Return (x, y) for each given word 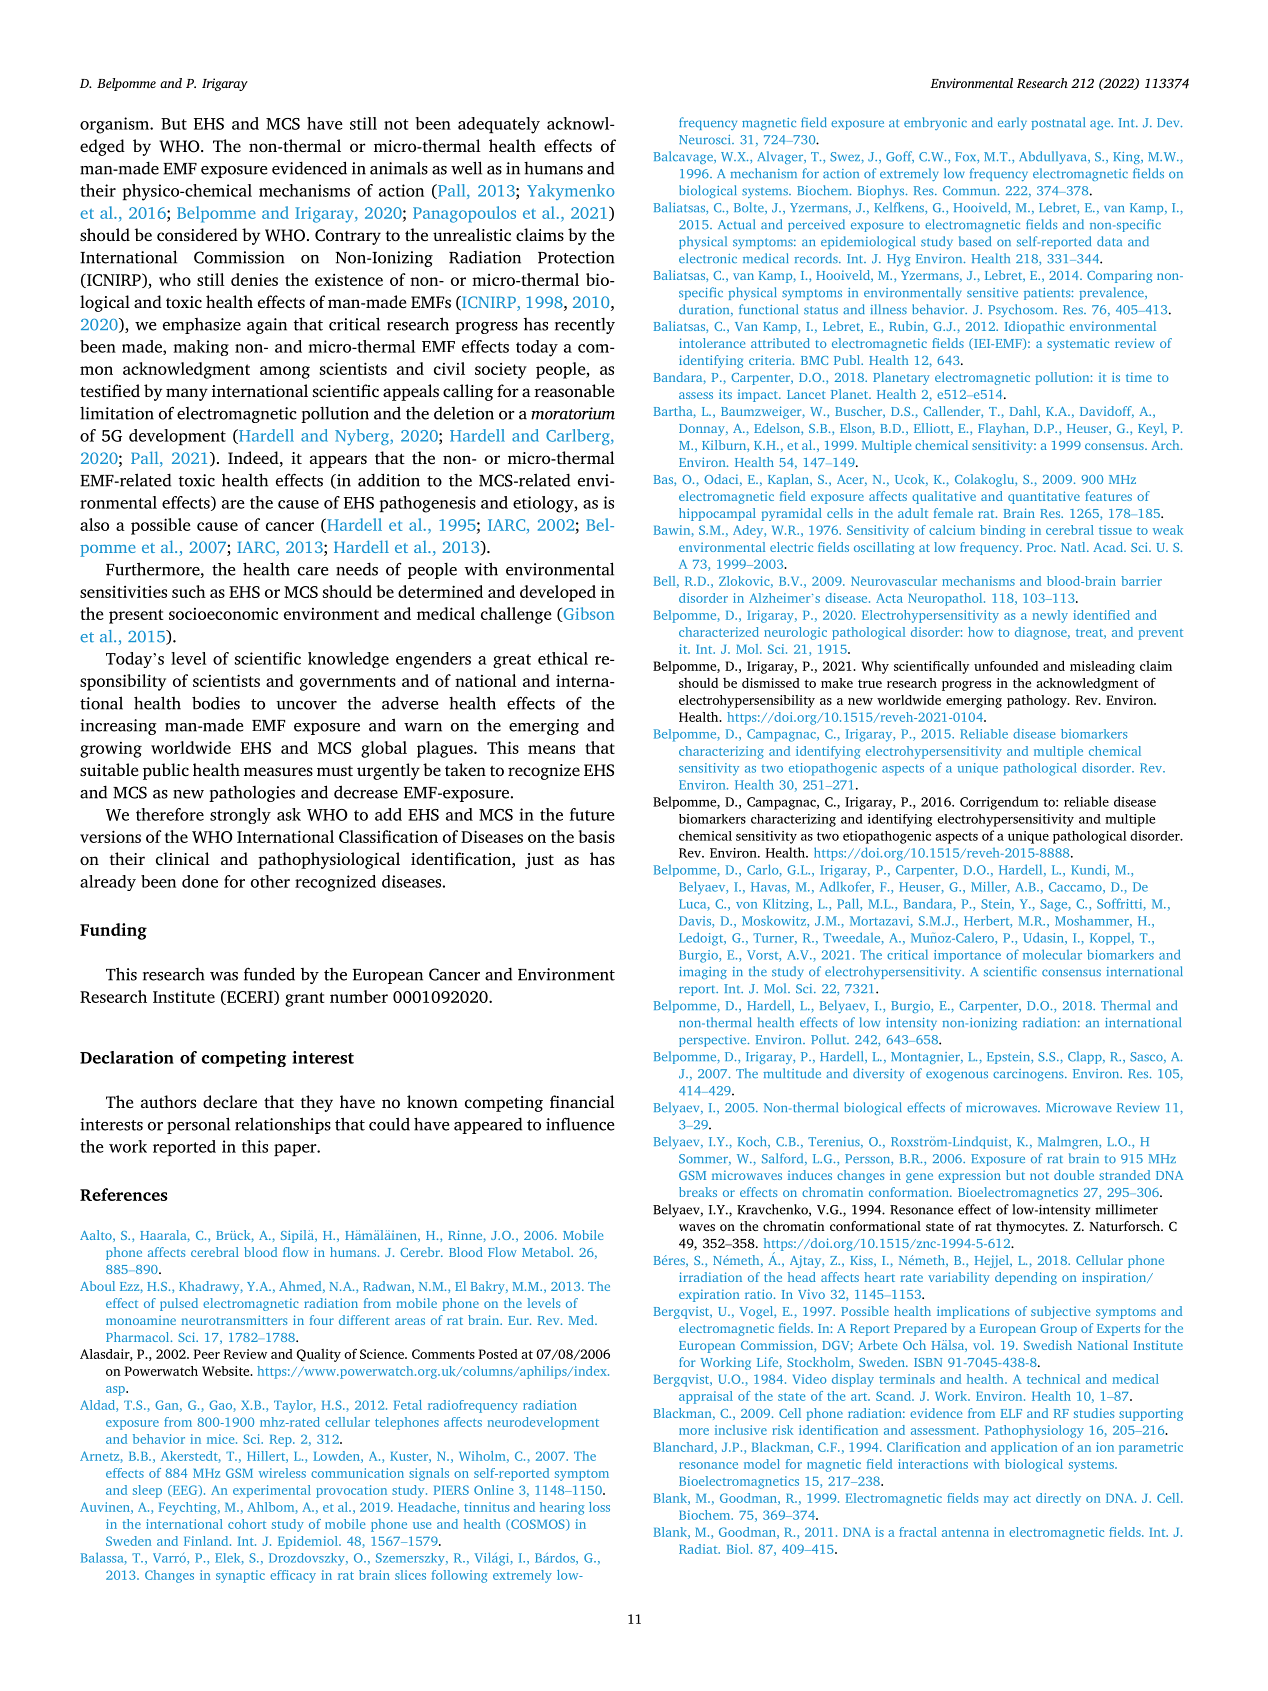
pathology (1038, 701)
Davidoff (1107, 412)
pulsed (179, 1304)
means (551, 749)
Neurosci (706, 140)
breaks (698, 1192)
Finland (207, 1541)
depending (1026, 1278)
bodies (216, 703)
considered (197, 234)
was (224, 976)
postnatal (1058, 123)
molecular (1052, 954)
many (187, 394)
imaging (703, 973)
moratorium (573, 413)
